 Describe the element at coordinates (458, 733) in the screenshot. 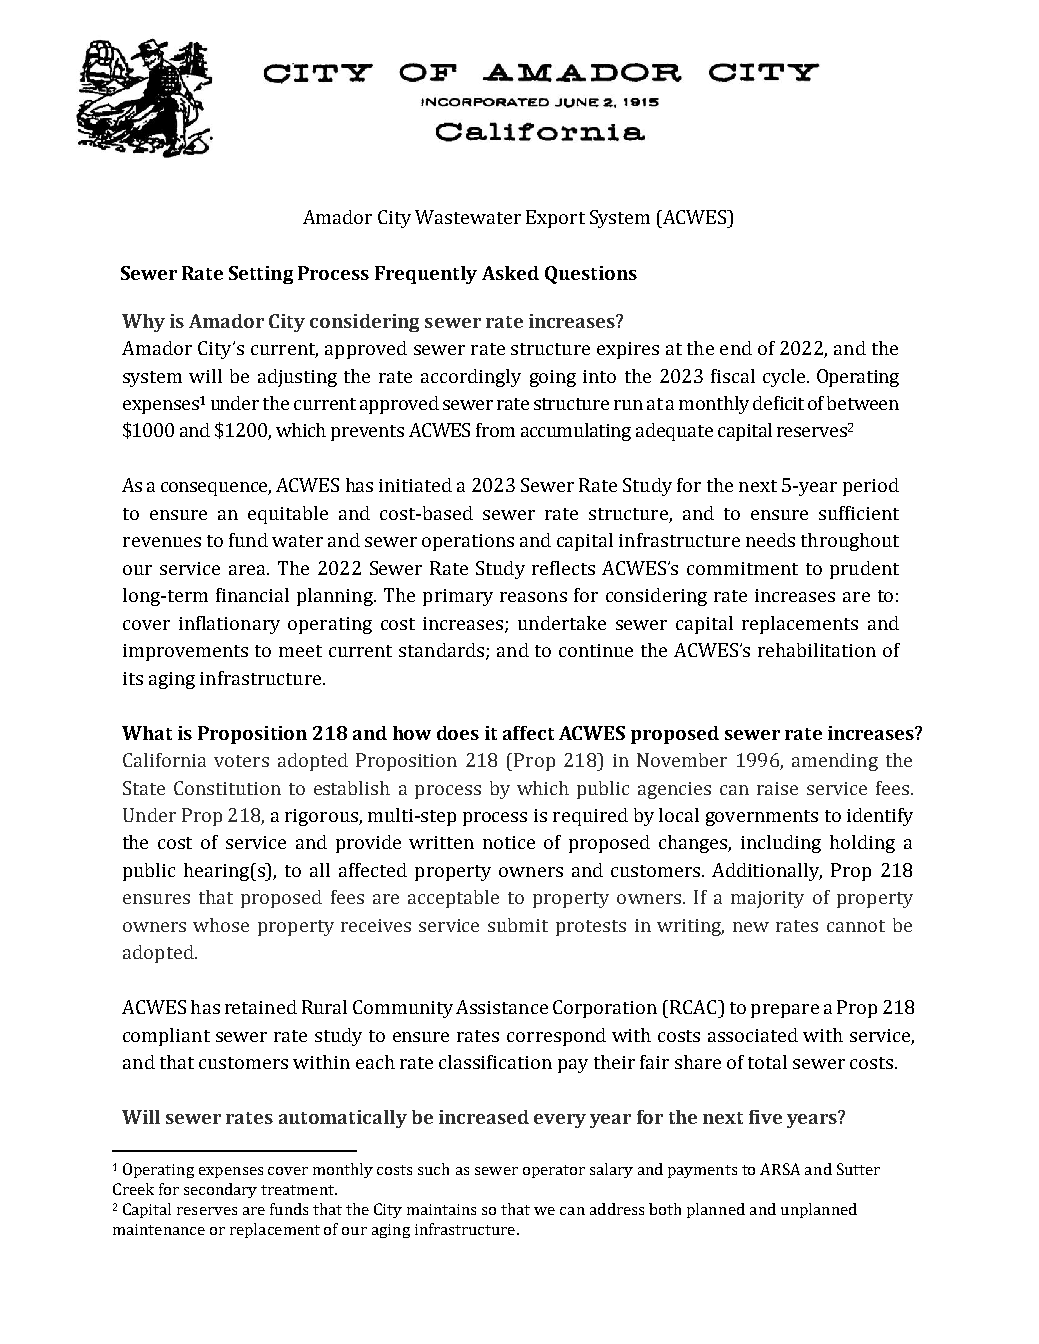

I see `does` at that location.
